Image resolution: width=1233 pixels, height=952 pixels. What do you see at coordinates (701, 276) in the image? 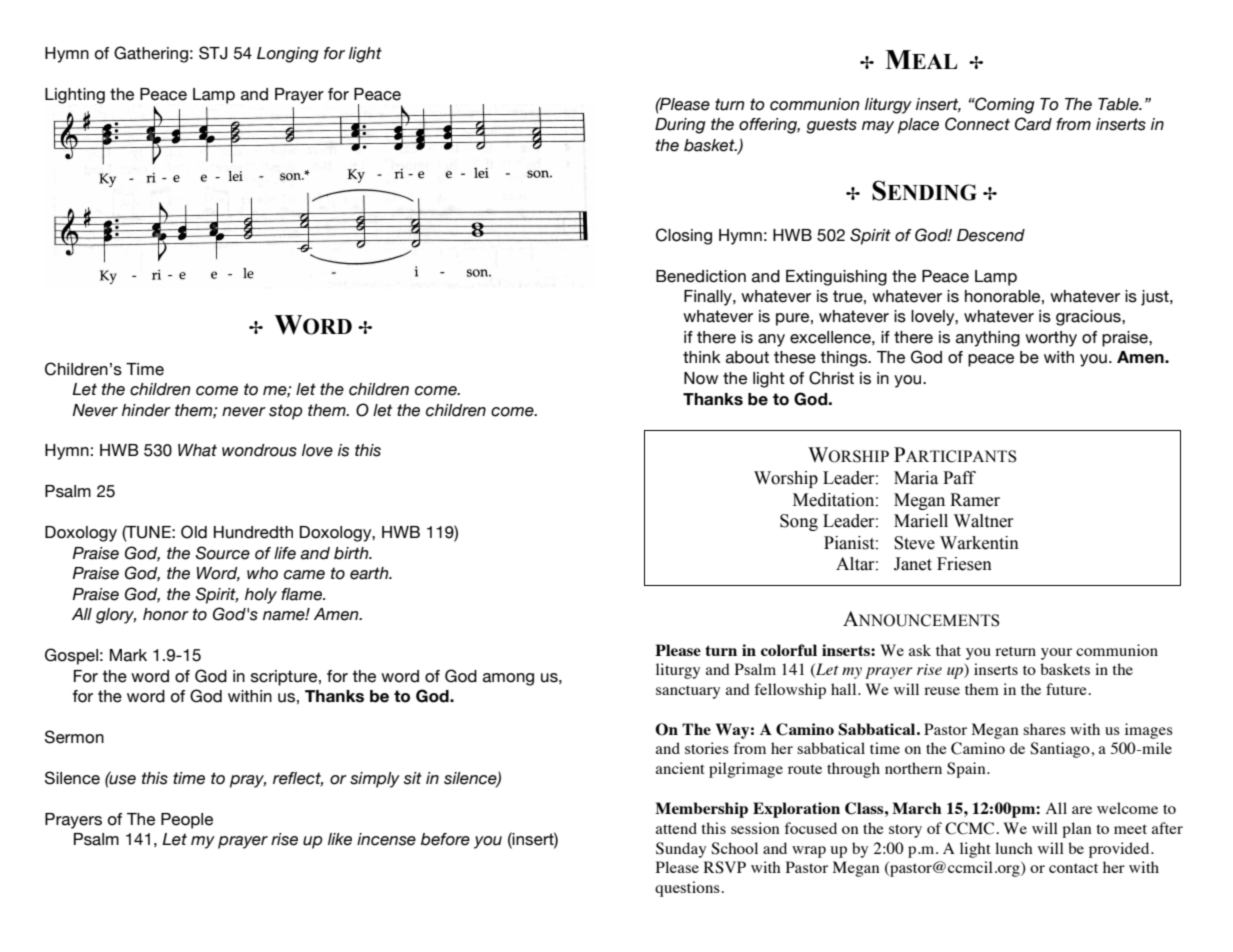
I see `Benediction` at bounding box center [701, 276].
